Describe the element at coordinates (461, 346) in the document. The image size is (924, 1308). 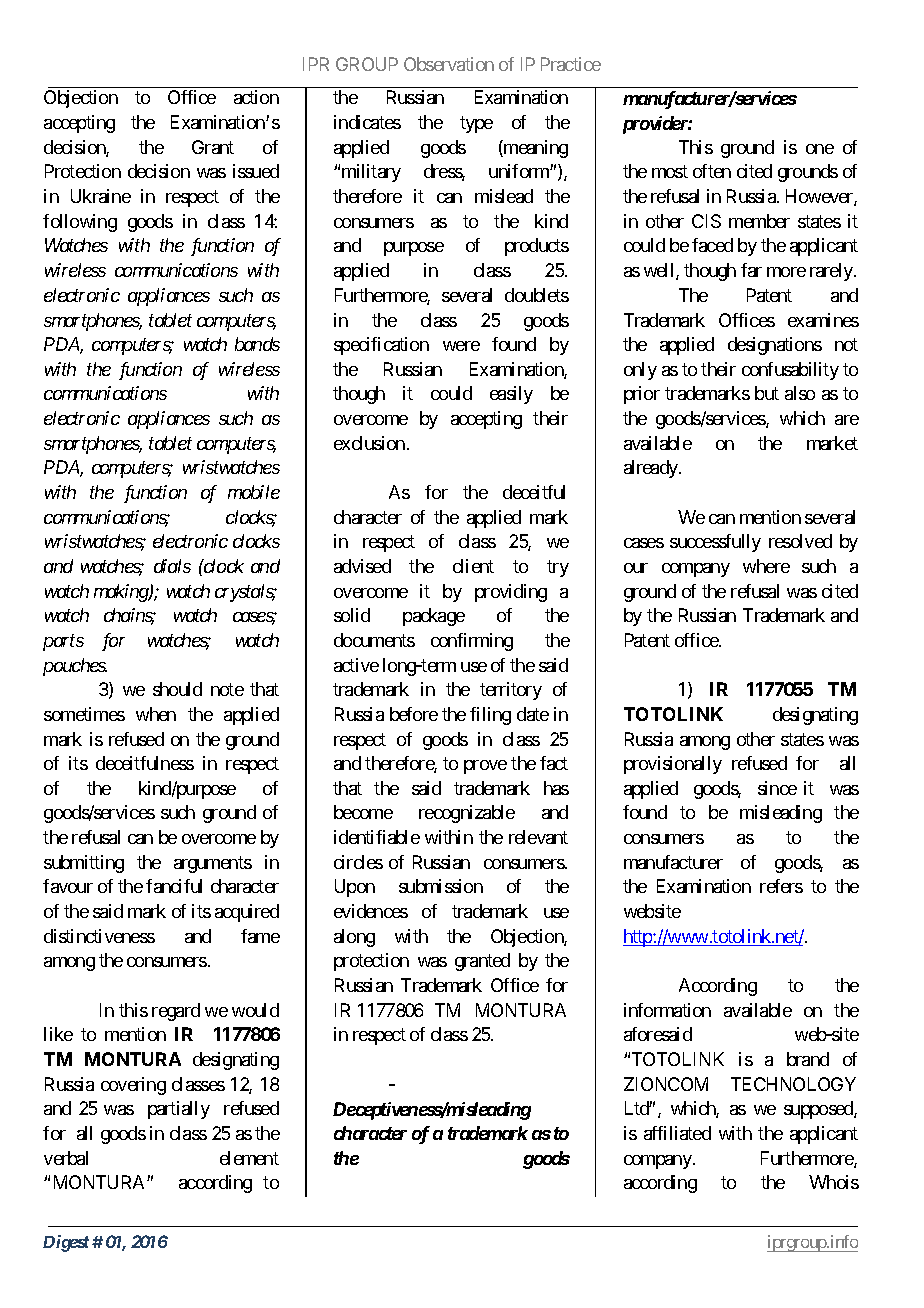
I see `were` at that location.
